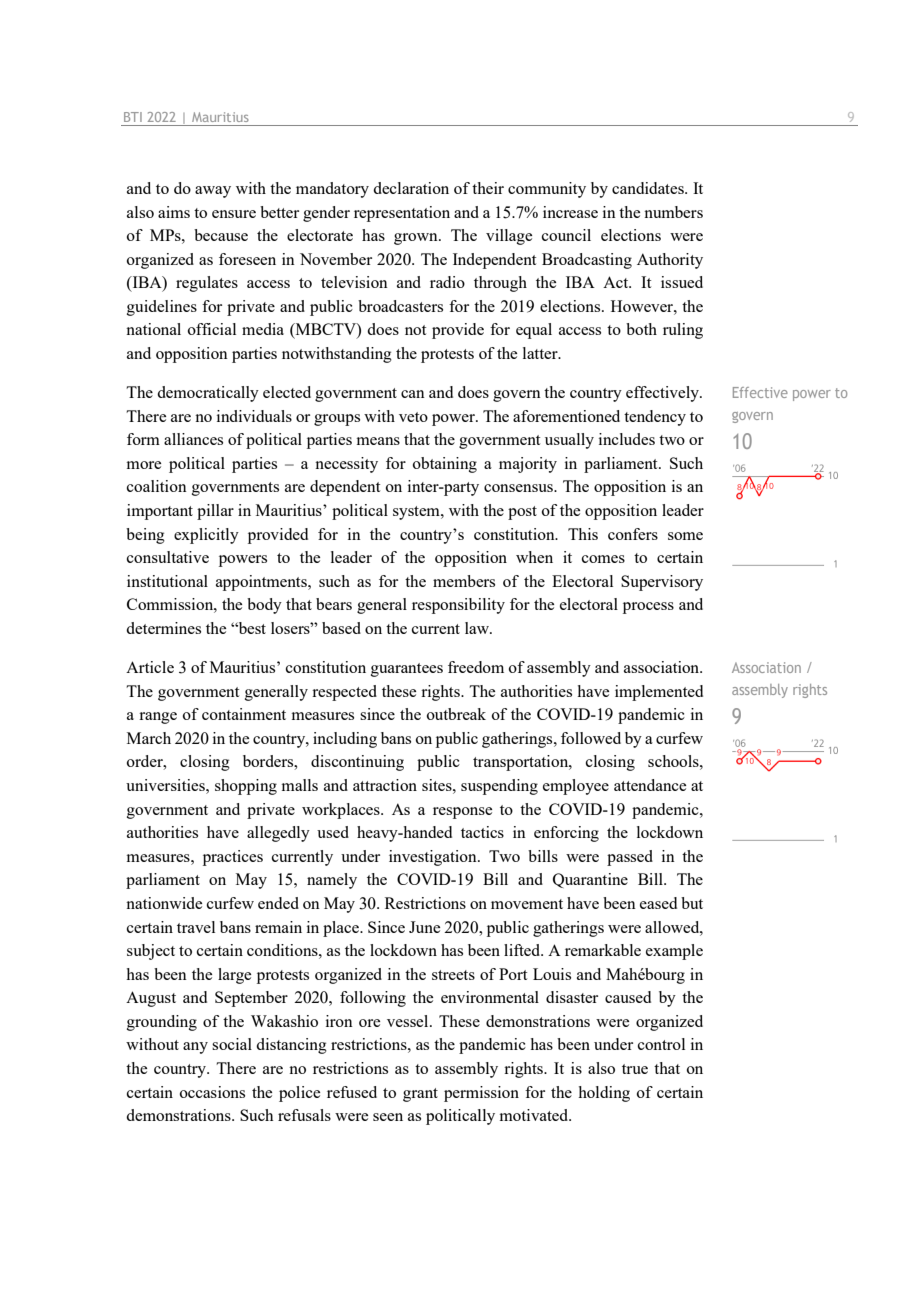 The height and width of the screenshot is (1308, 924). What do you see at coordinates (212, 1092) in the screenshot?
I see `occasions` at bounding box center [212, 1092].
